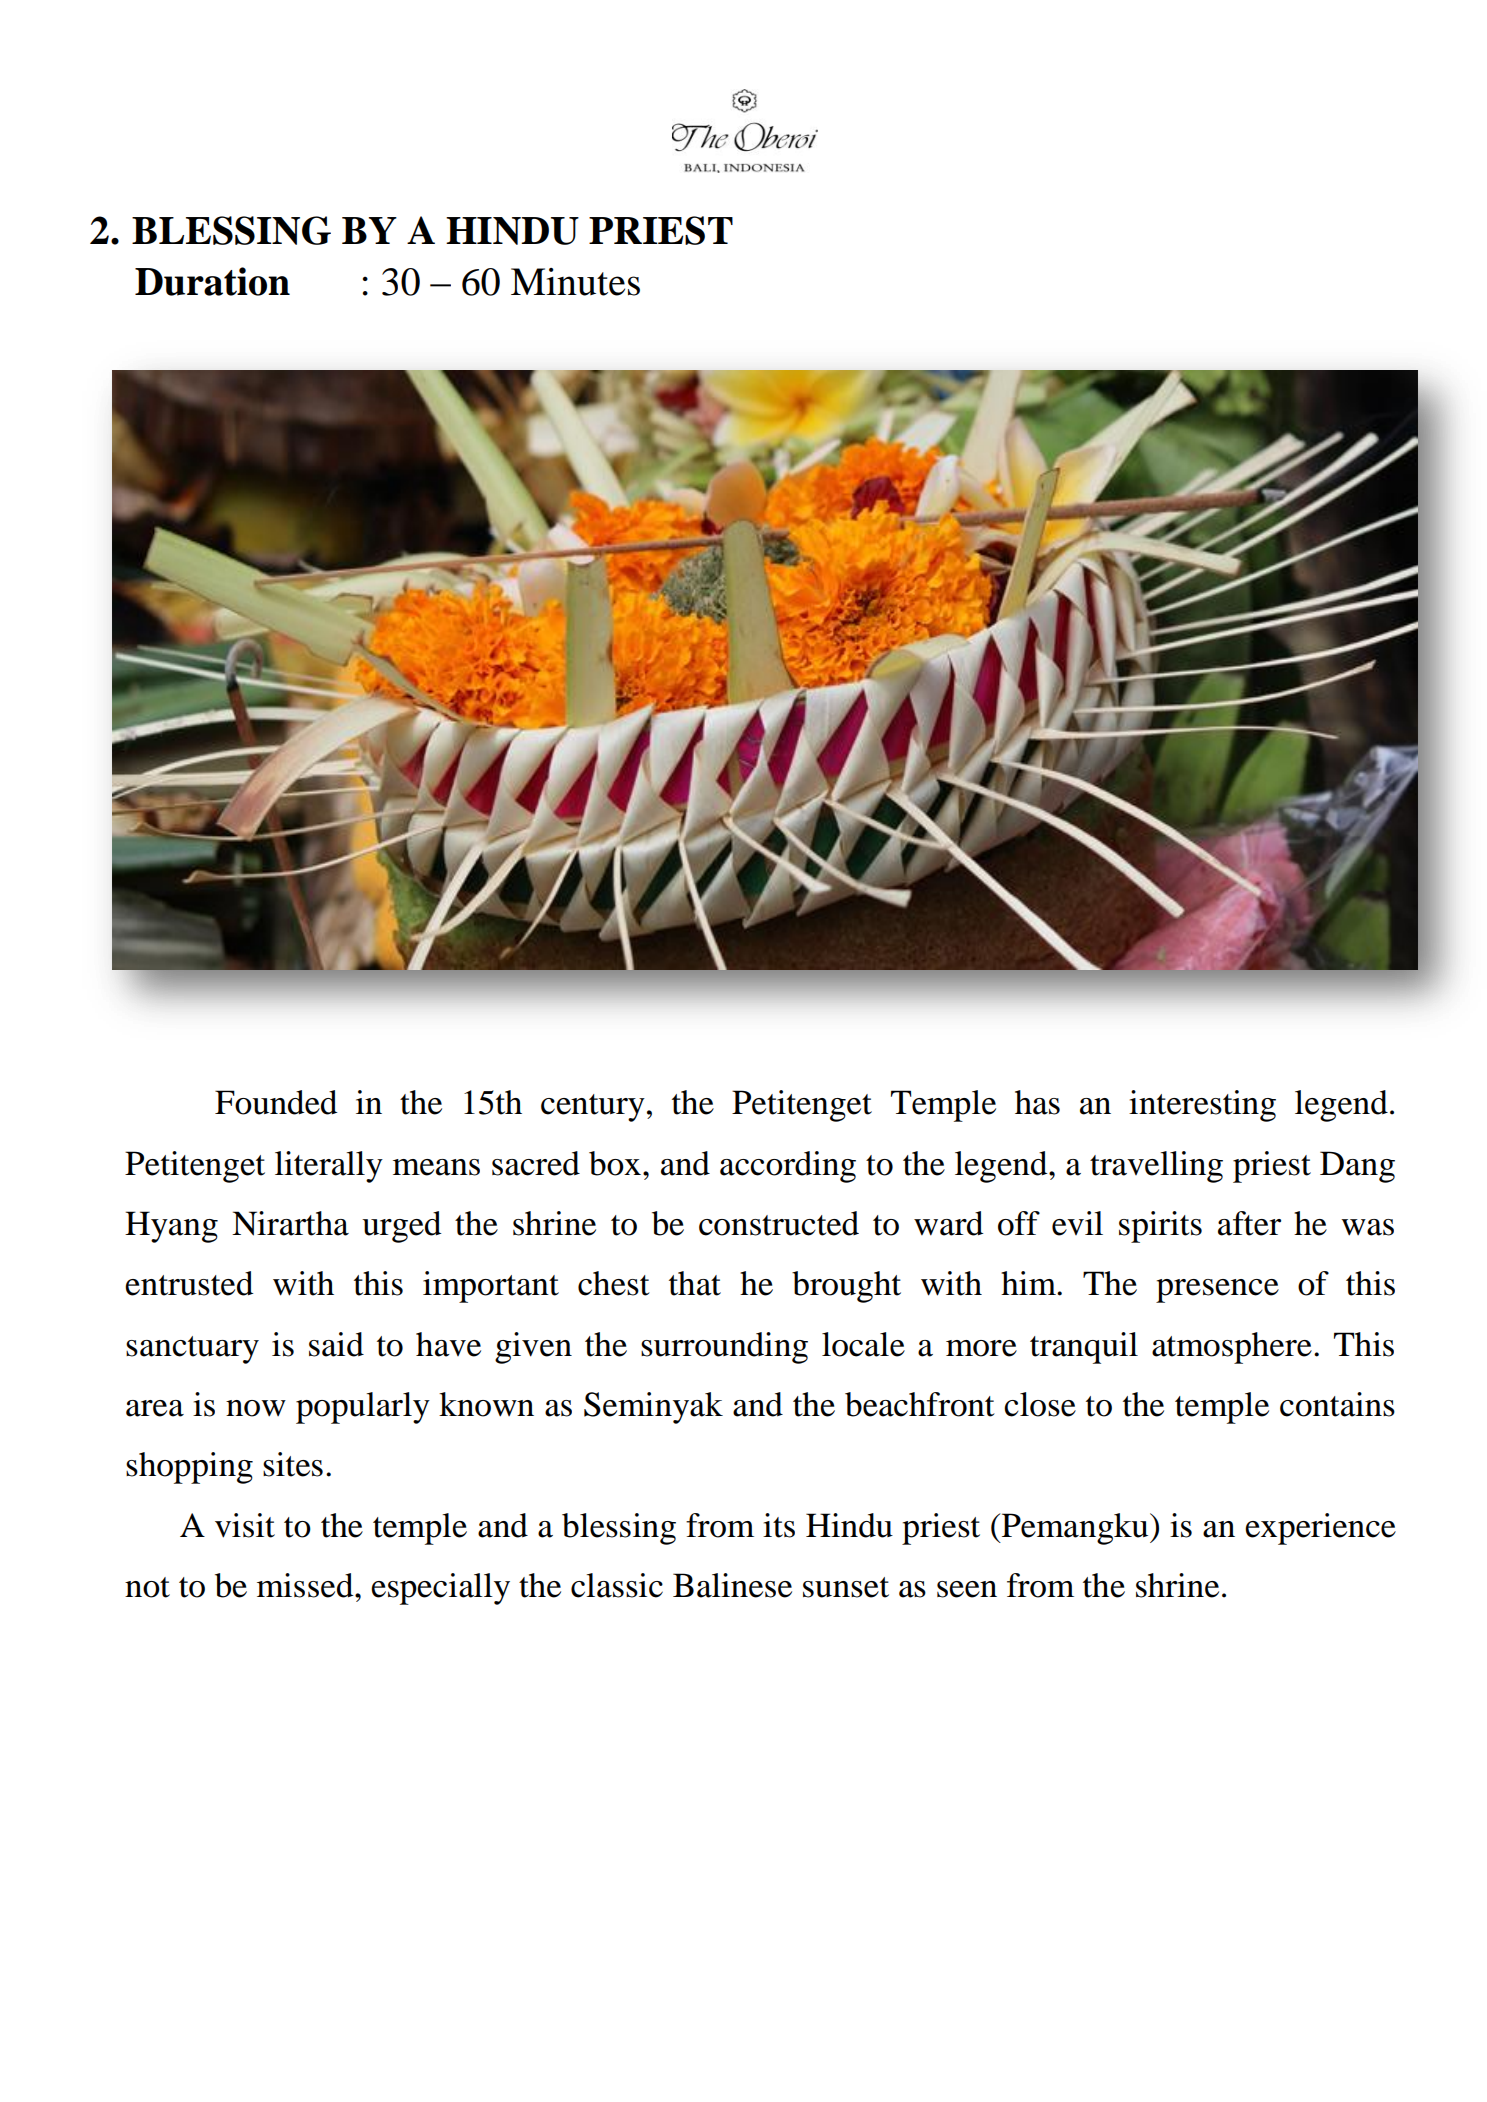 The height and width of the image is (2102, 1487). Describe the element at coordinates (779, 1223) in the image. I see `constructed` at that location.
